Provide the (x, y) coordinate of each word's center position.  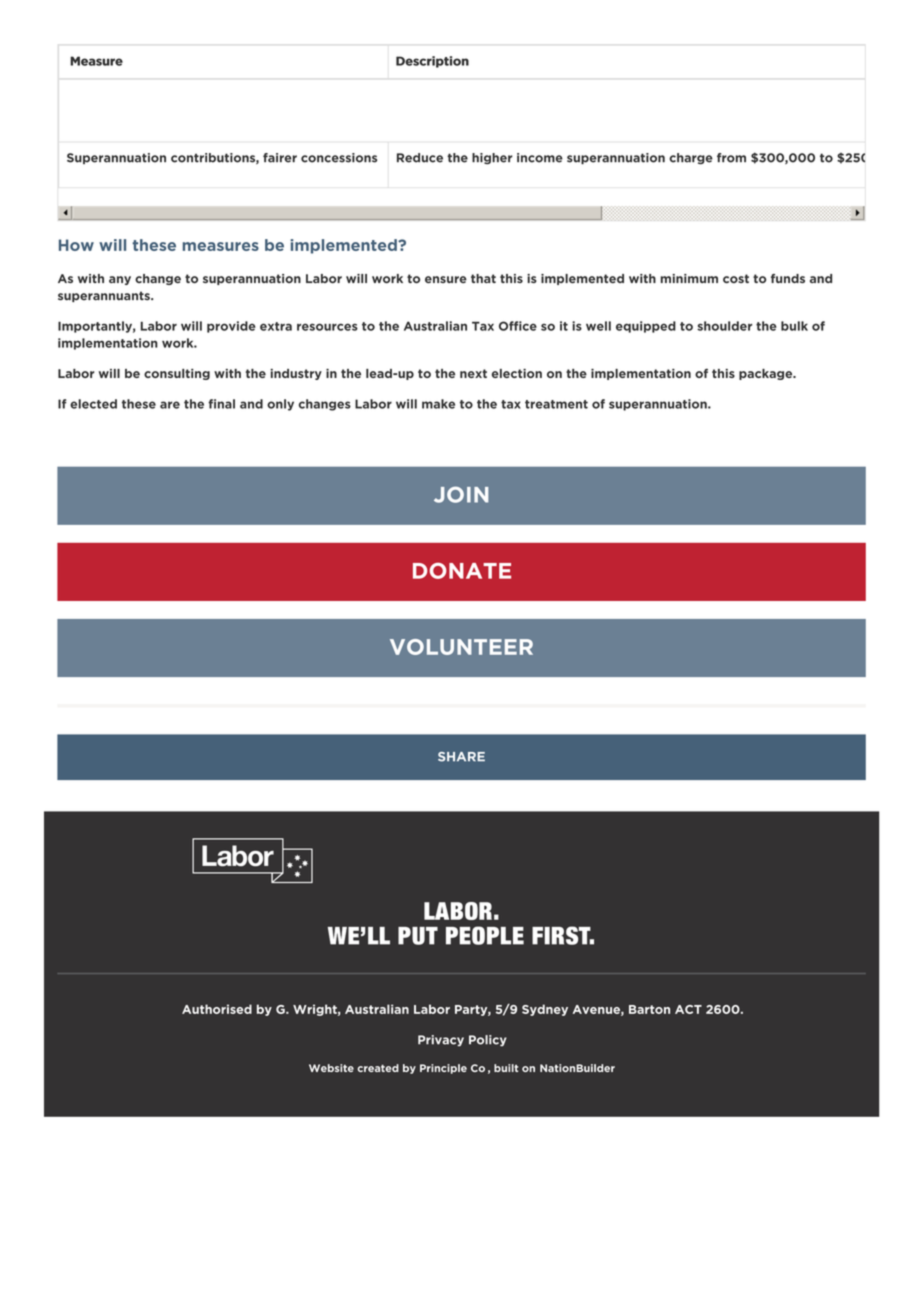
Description (432, 62)
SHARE (461, 757)
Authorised (217, 1009)
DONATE (462, 571)
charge (691, 158)
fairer (280, 158)
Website (331, 1068)
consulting (177, 374)
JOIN (461, 494)
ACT (688, 1009)
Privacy (441, 1041)
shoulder (724, 326)
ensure (446, 279)
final (221, 404)
